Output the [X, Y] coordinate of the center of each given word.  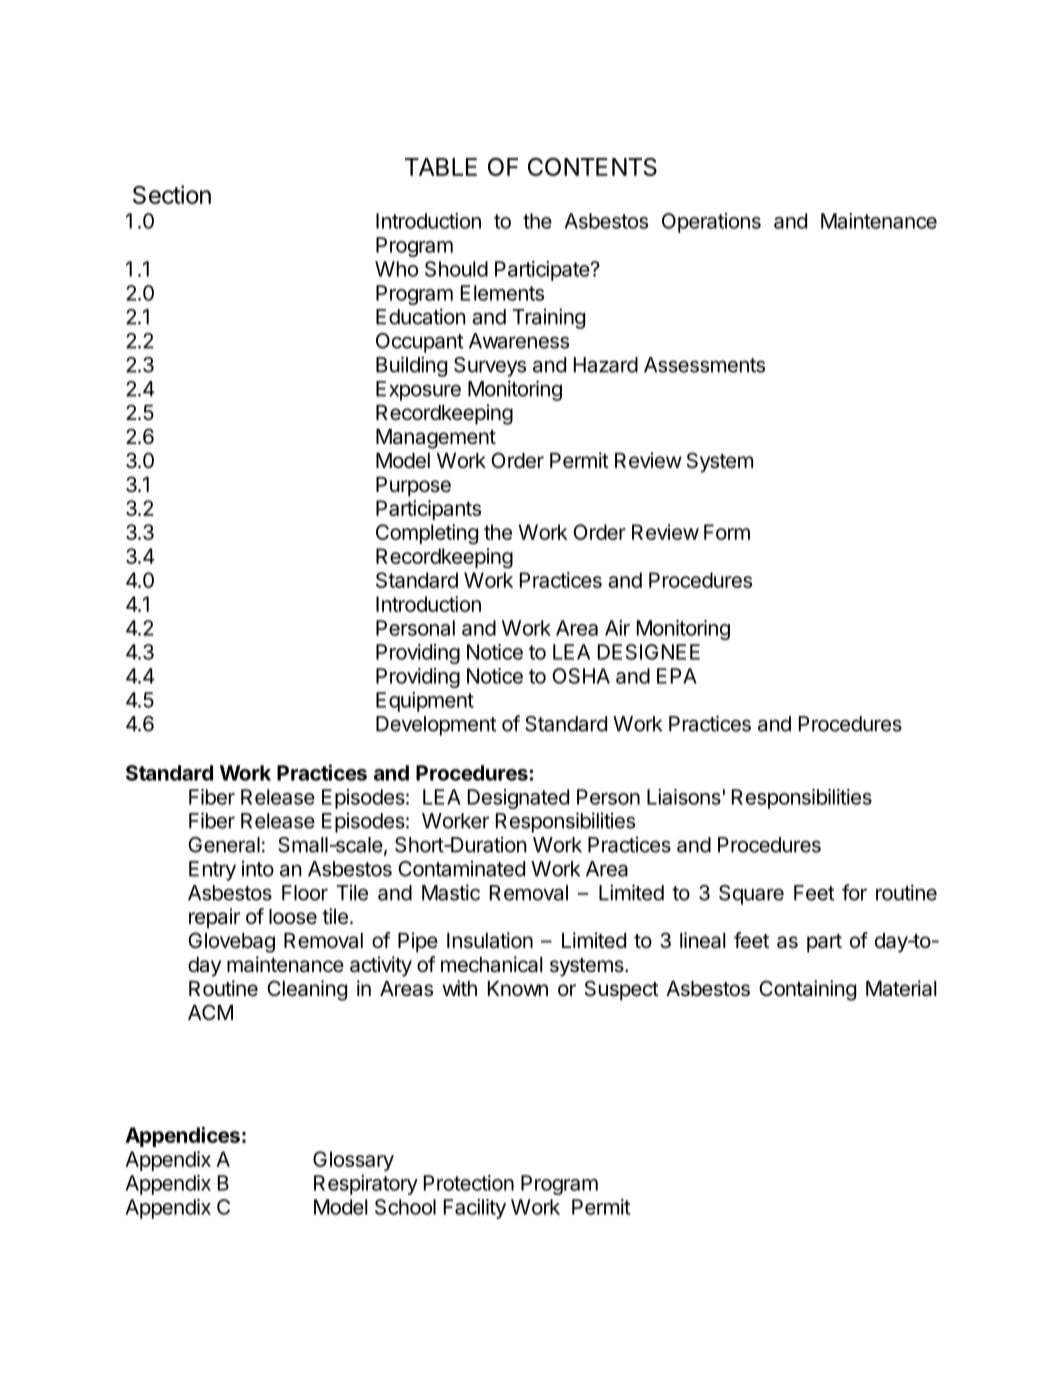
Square [751, 895]
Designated [518, 799]
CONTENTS [592, 167]
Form [727, 532]
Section [172, 194]
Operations [711, 223]
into [258, 868]
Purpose [413, 487]
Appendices [182, 1137]
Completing [427, 534]
